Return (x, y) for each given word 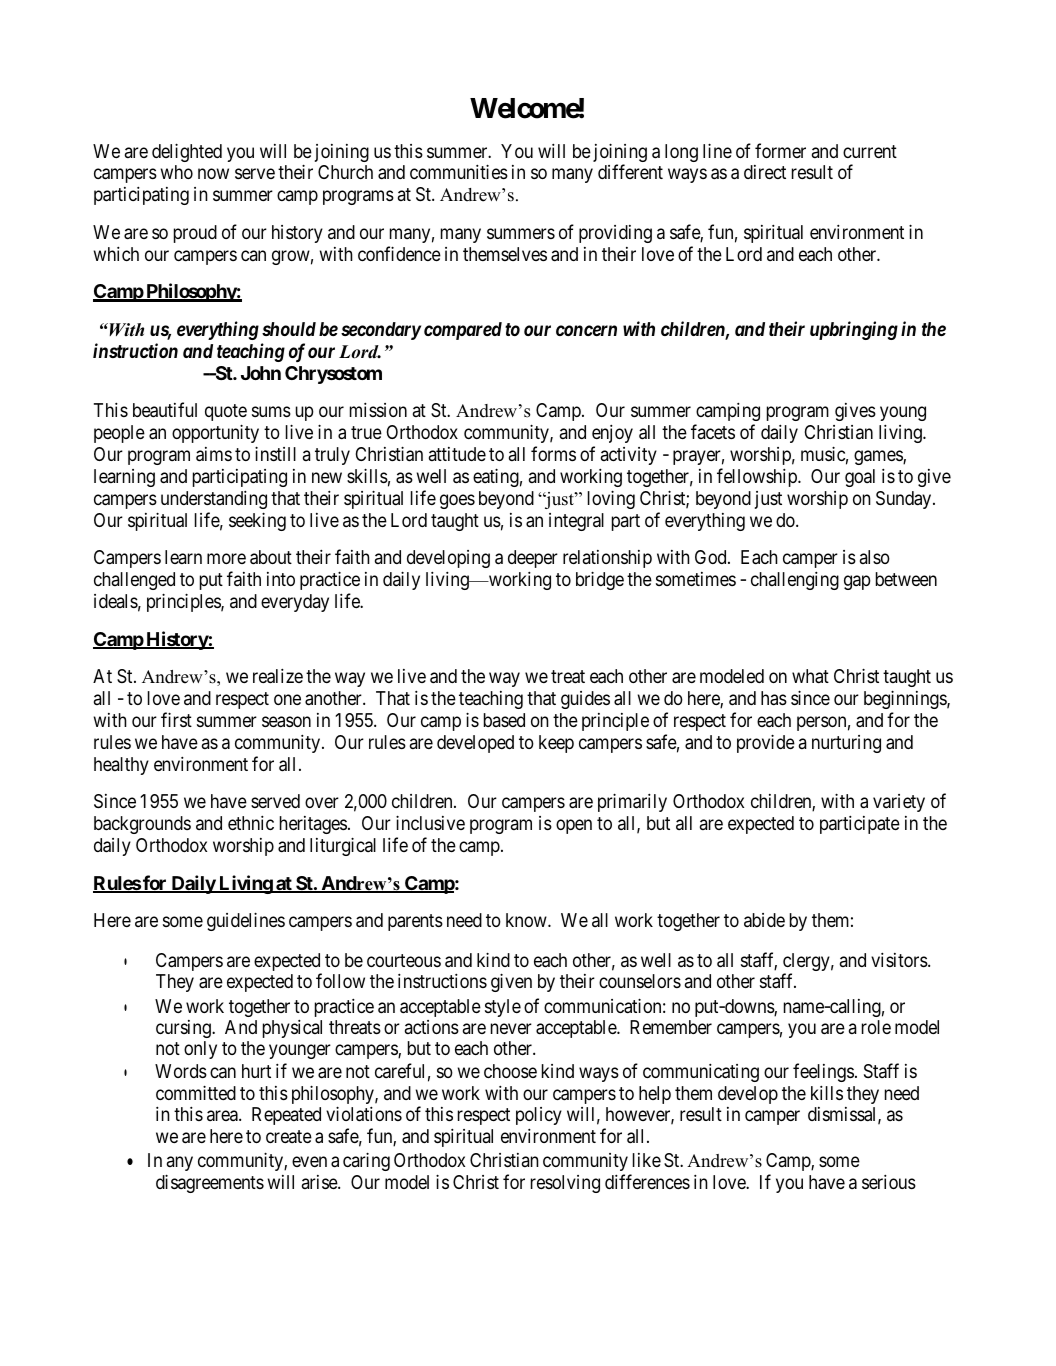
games (879, 457)
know (527, 920)
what (810, 676)
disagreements (210, 1183)
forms (553, 453)
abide (764, 920)
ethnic (251, 823)
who (177, 172)
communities (459, 171)
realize (278, 676)
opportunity (215, 433)
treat (568, 677)
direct (765, 172)
